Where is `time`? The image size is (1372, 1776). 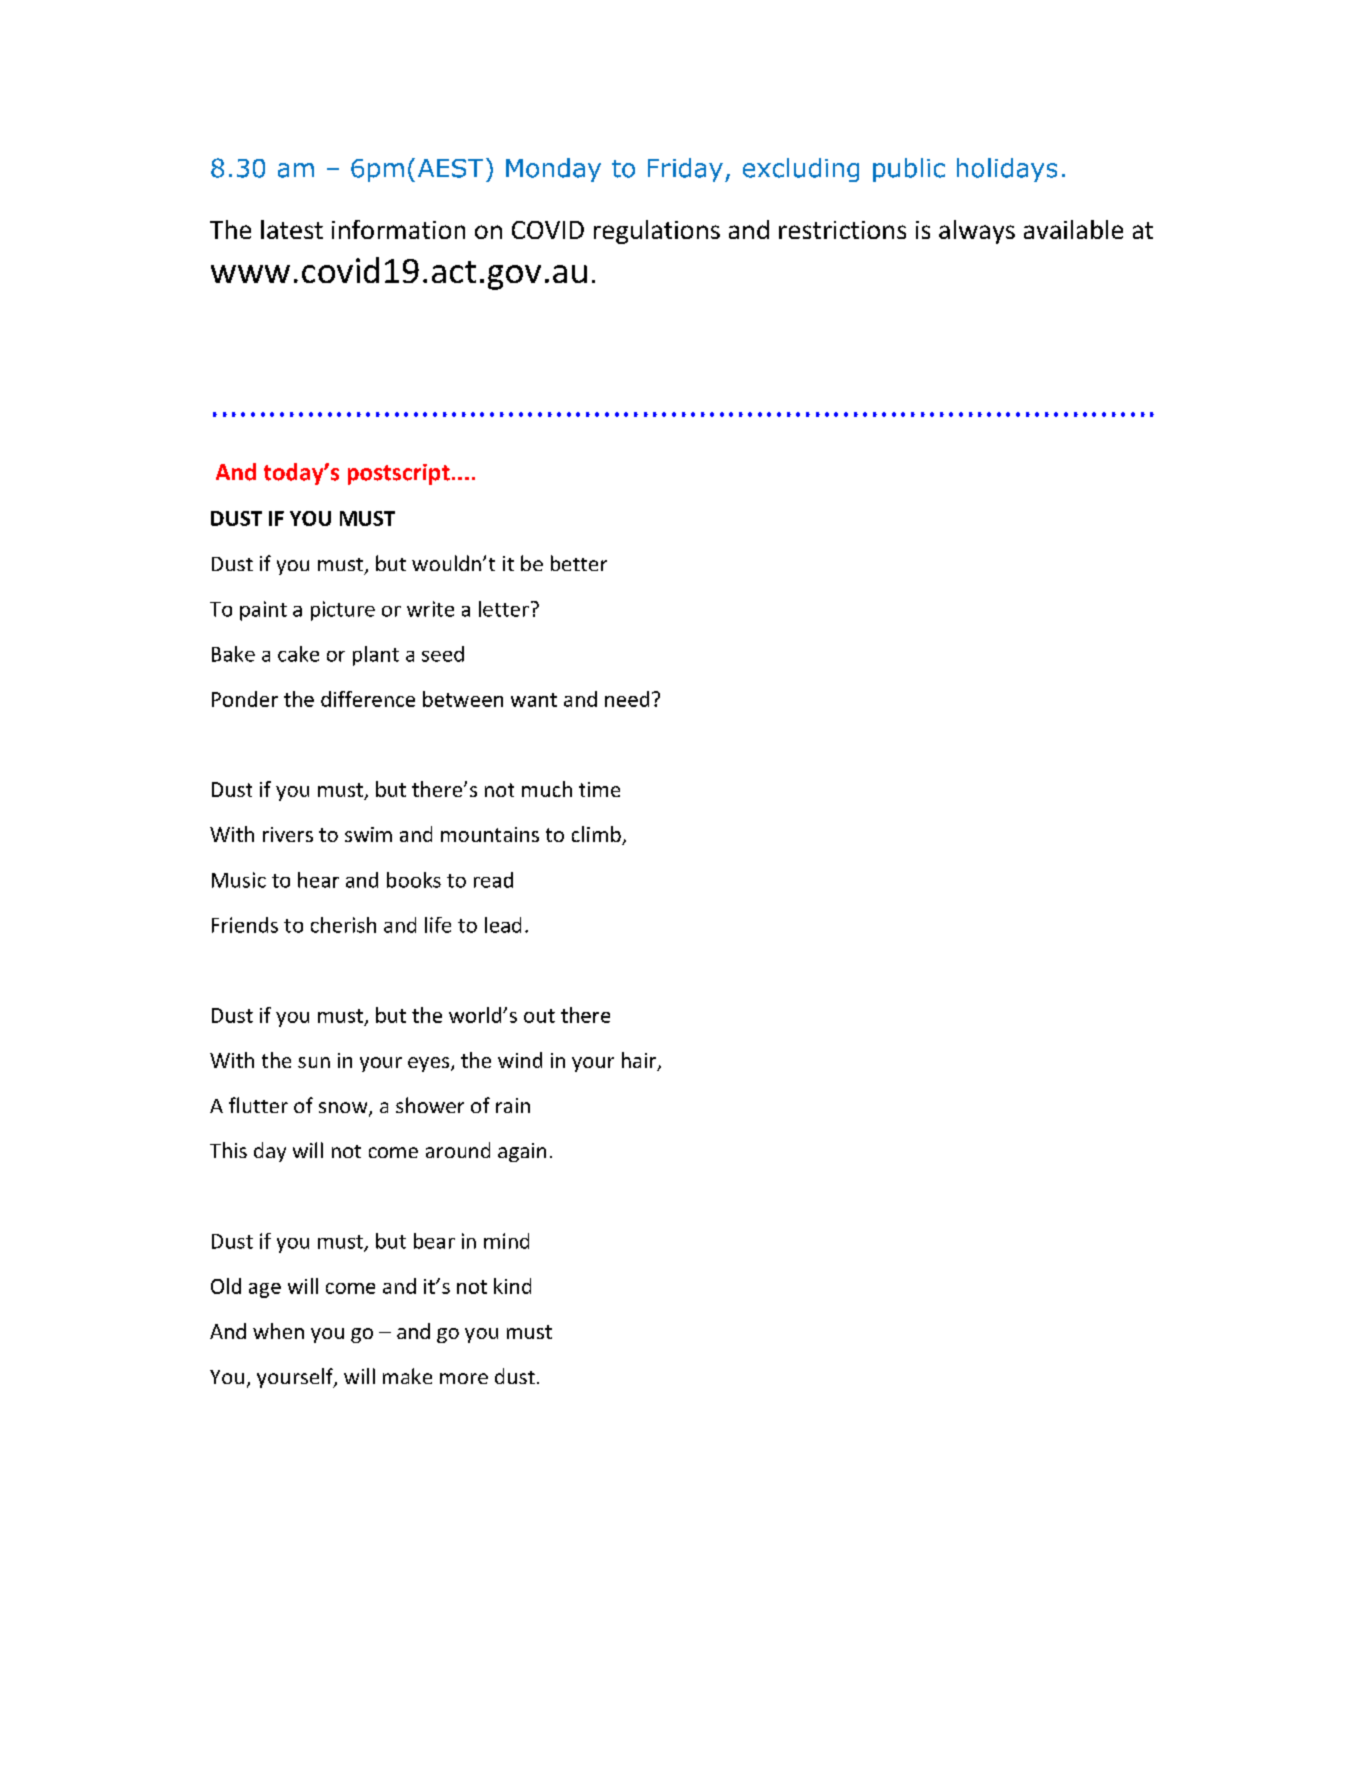 time is located at coordinates (599, 789).
